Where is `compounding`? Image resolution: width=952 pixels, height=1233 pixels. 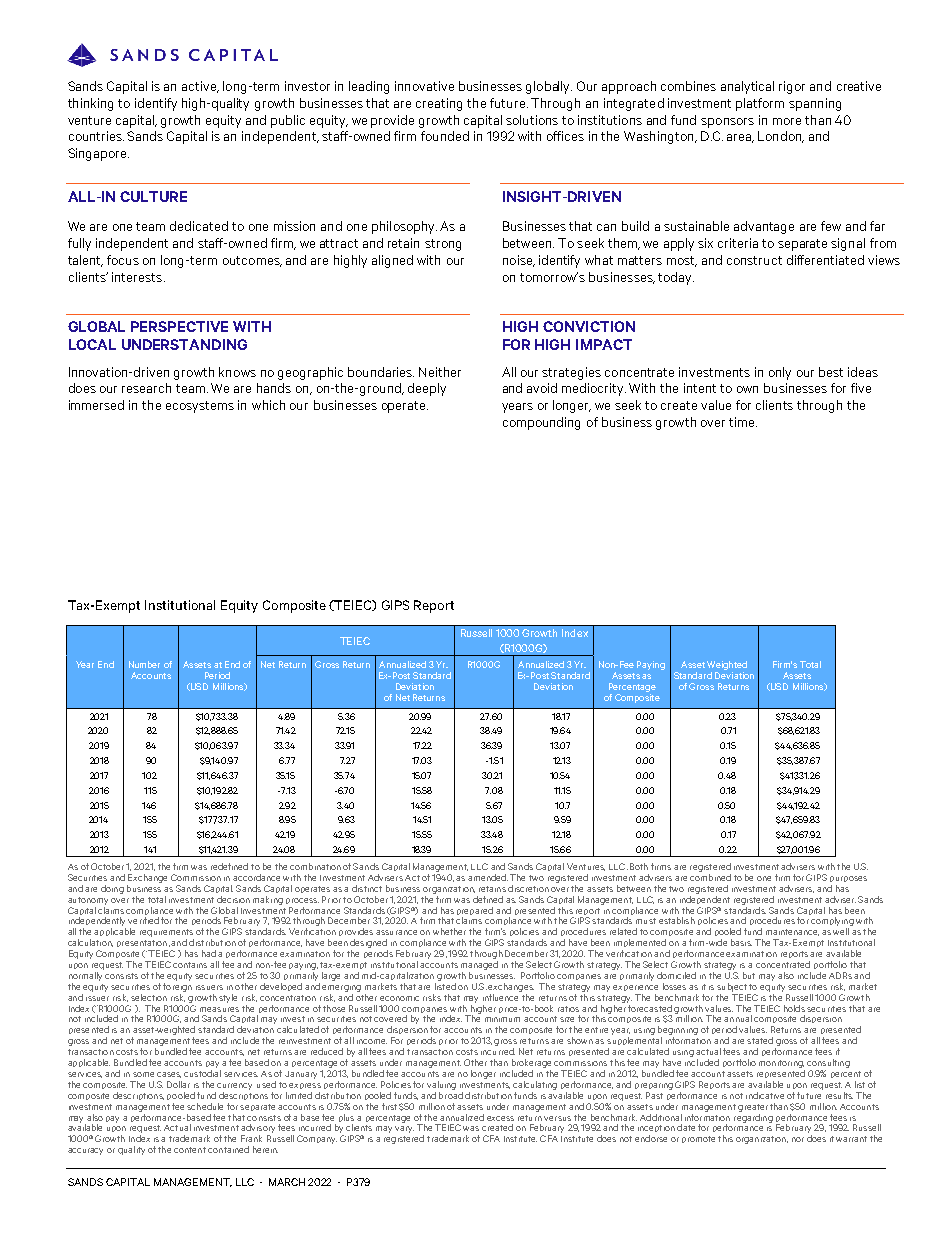
compounding is located at coordinates (541, 423).
